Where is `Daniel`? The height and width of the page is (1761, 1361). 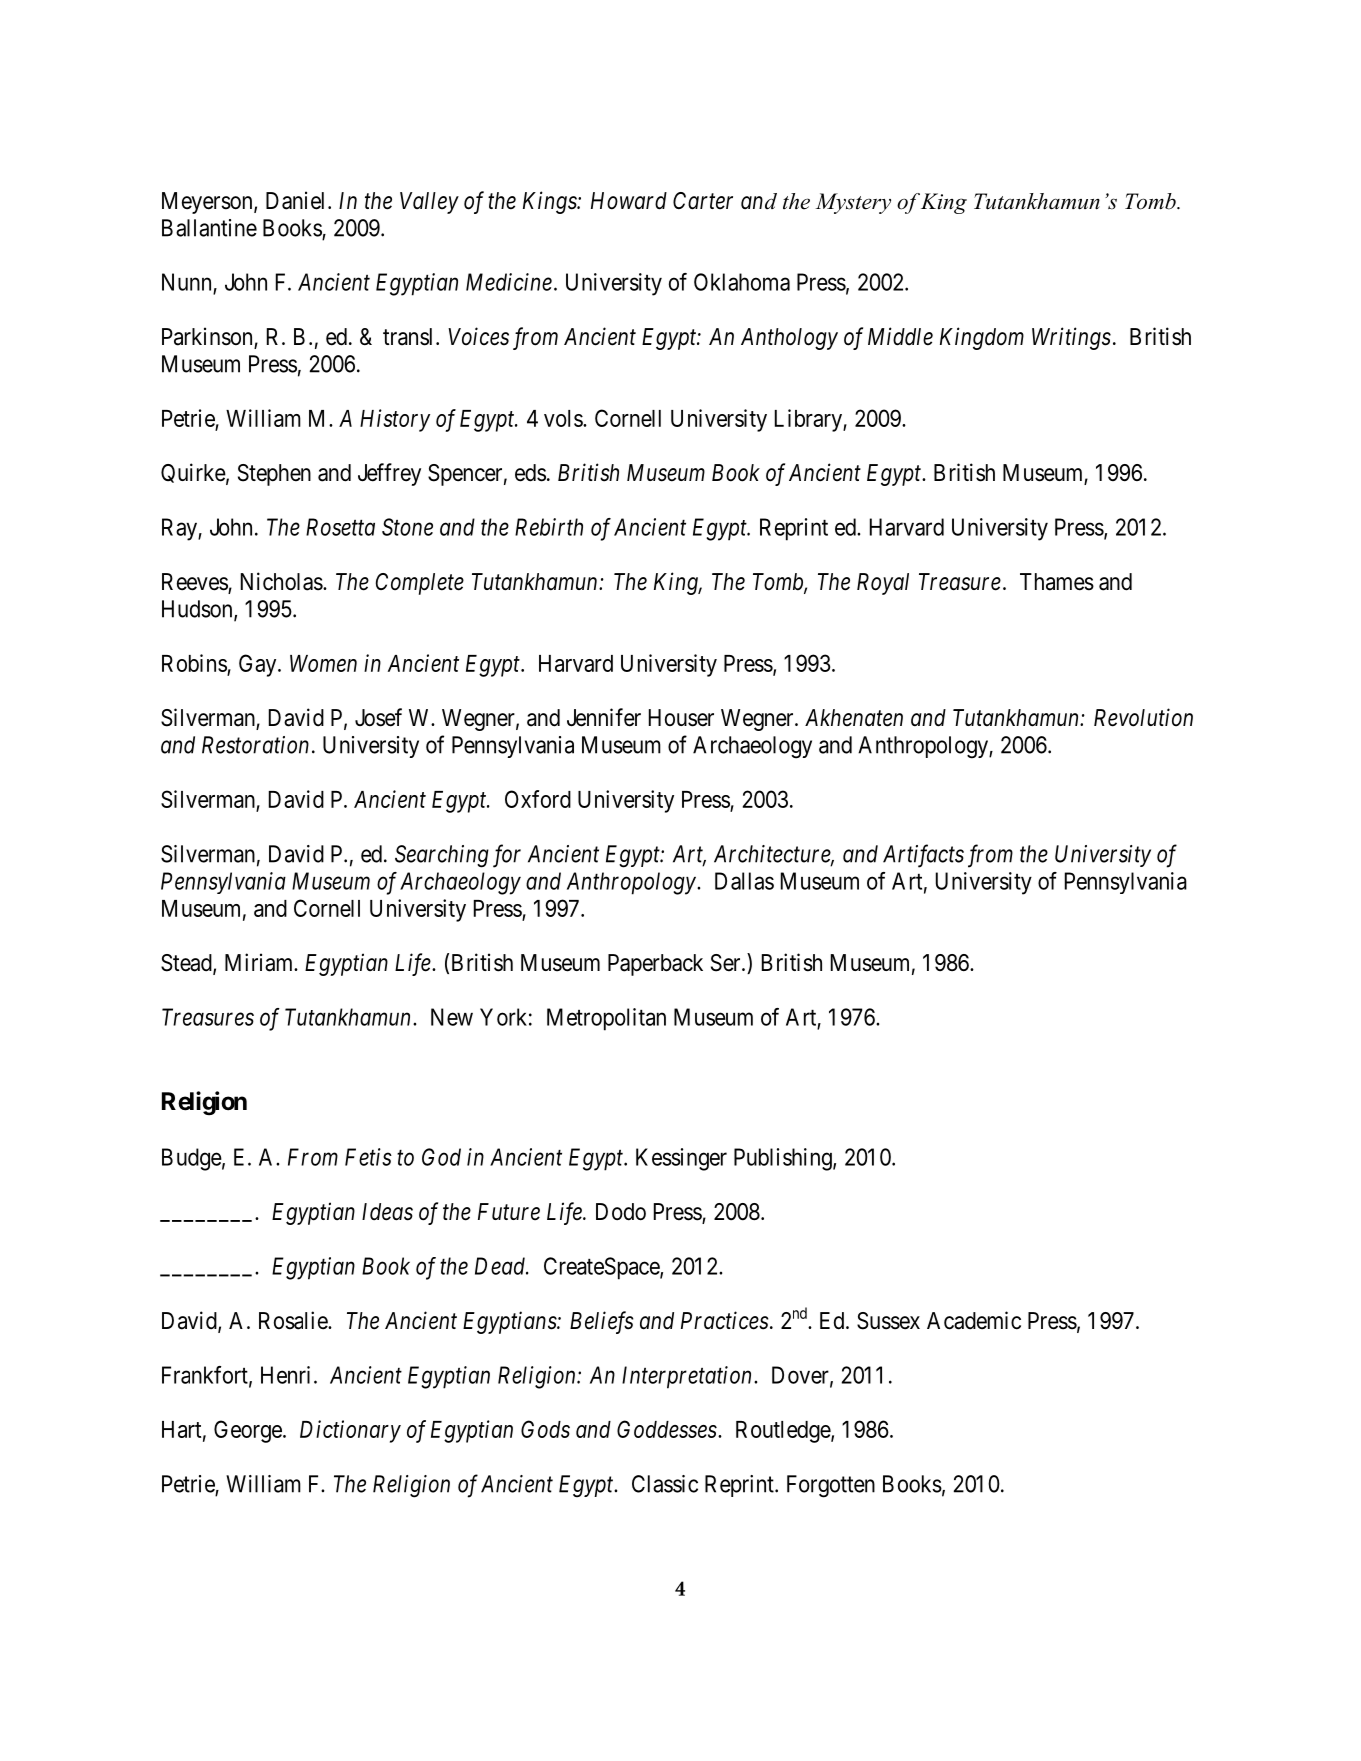
Daniel is located at coordinates (297, 200).
